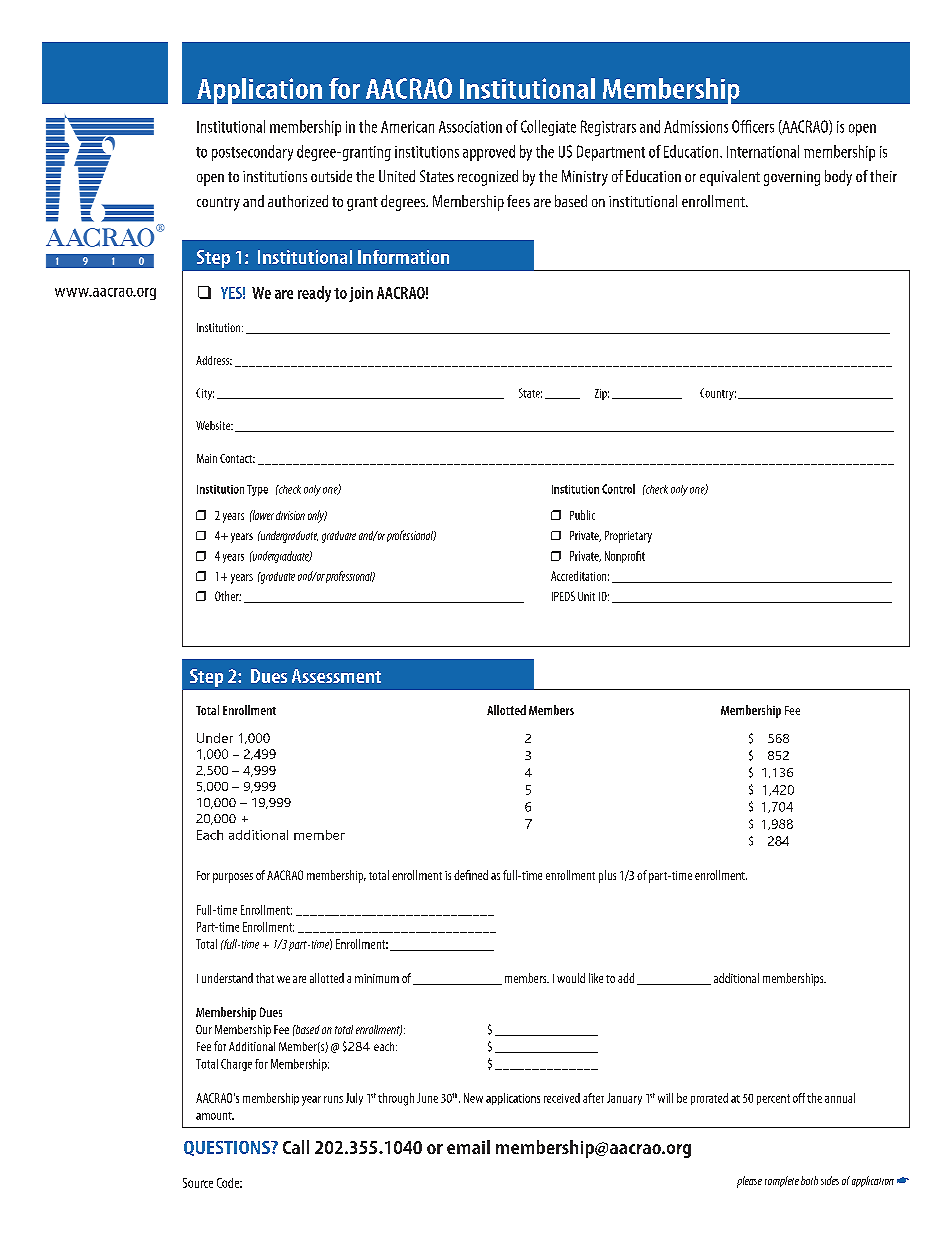 The image size is (952, 1233). Describe the element at coordinates (252, 153) in the screenshot. I see `postsecondary` at that location.
